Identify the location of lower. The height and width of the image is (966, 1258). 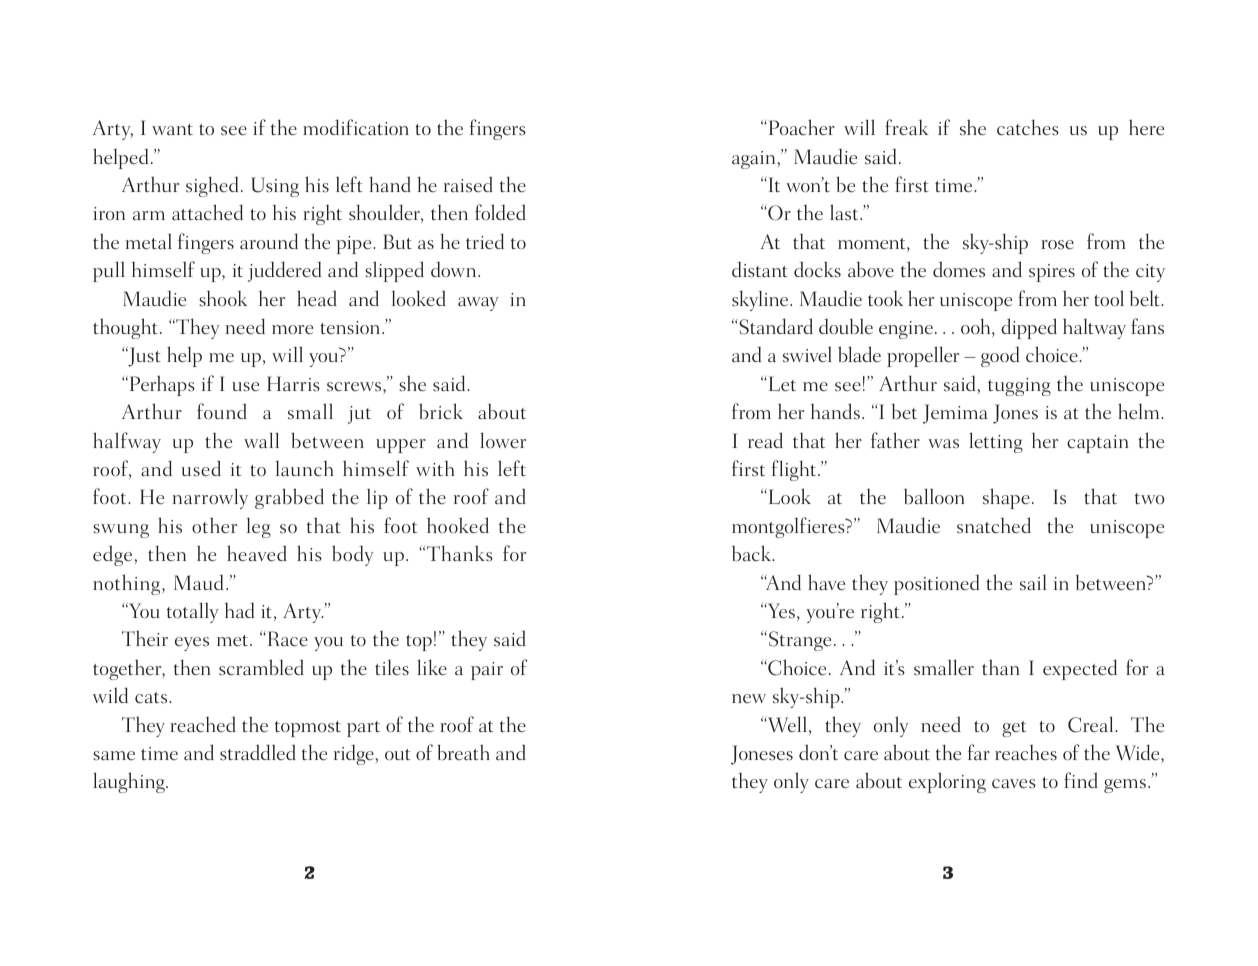
(503, 440).
